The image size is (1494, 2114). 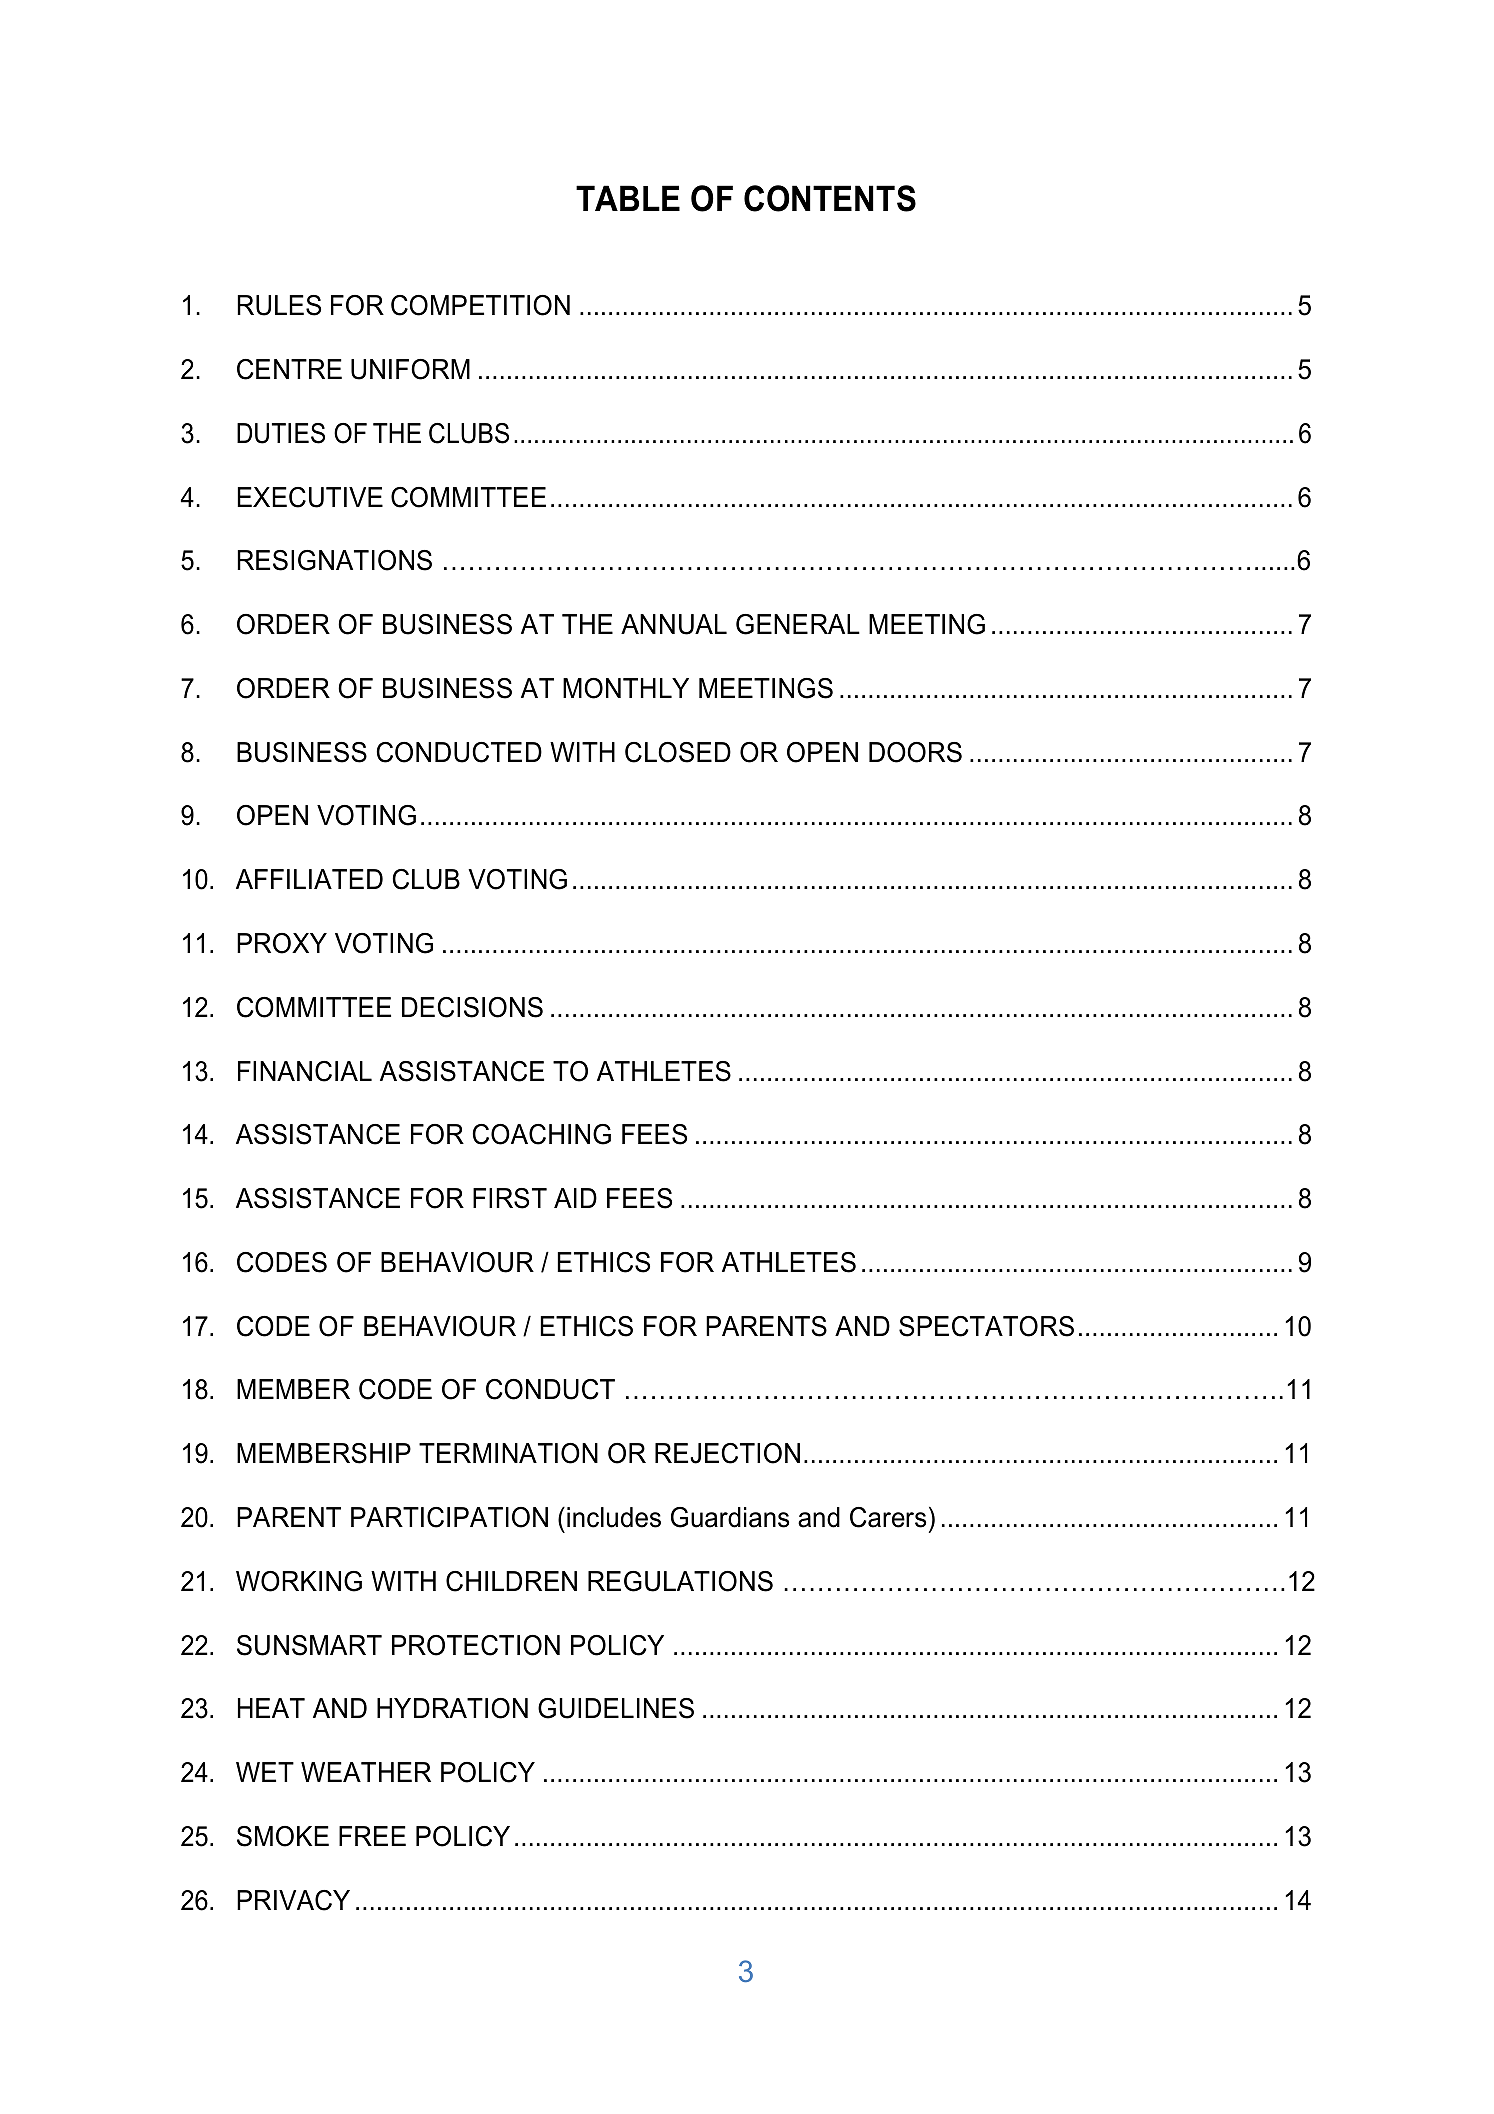 What do you see at coordinates (614, 1517) in the image?
I see `includes` at bounding box center [614, 1517].
